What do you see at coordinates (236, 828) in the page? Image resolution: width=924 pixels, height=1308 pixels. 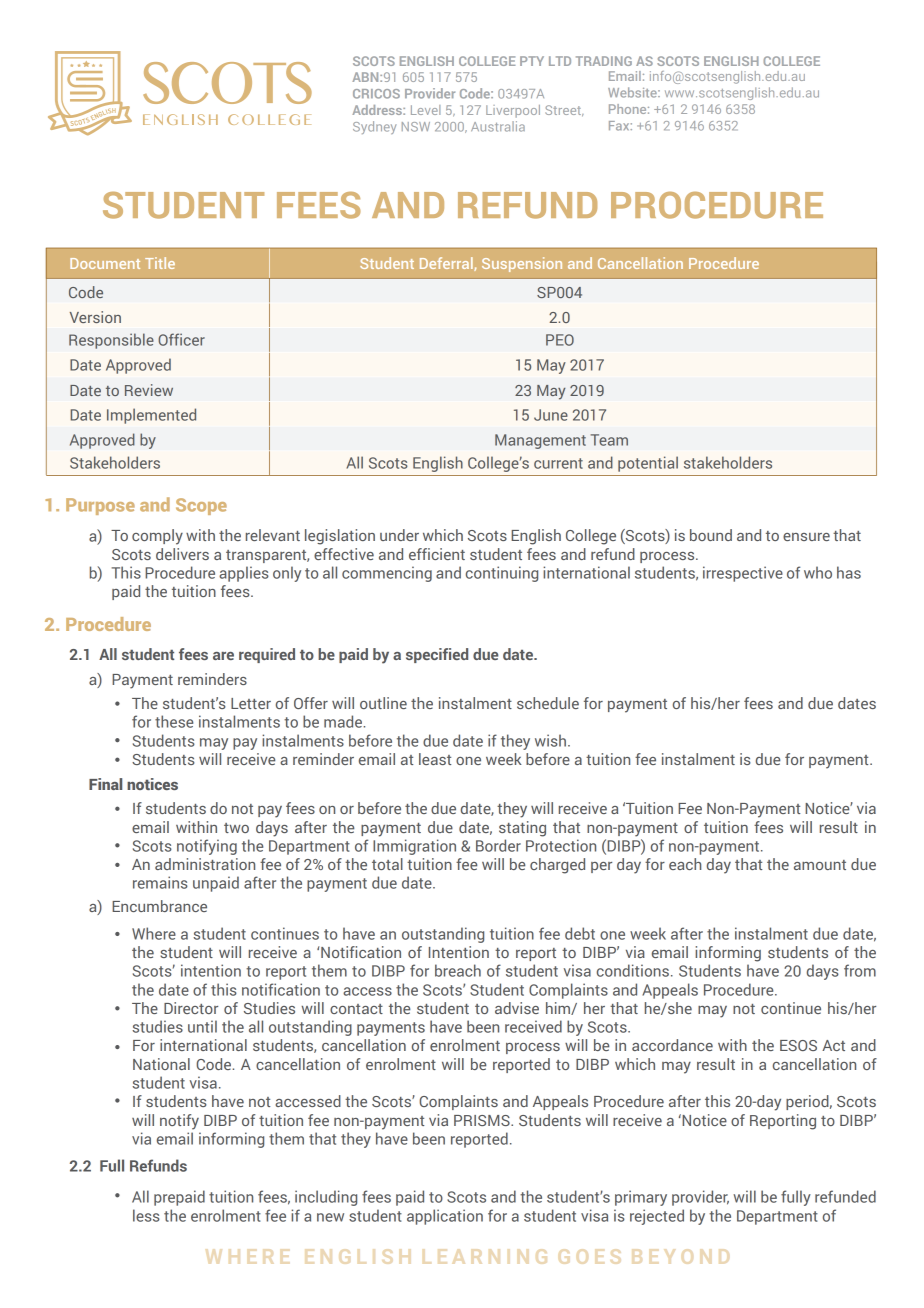 I see `two` at bounding box center [236, 828].
